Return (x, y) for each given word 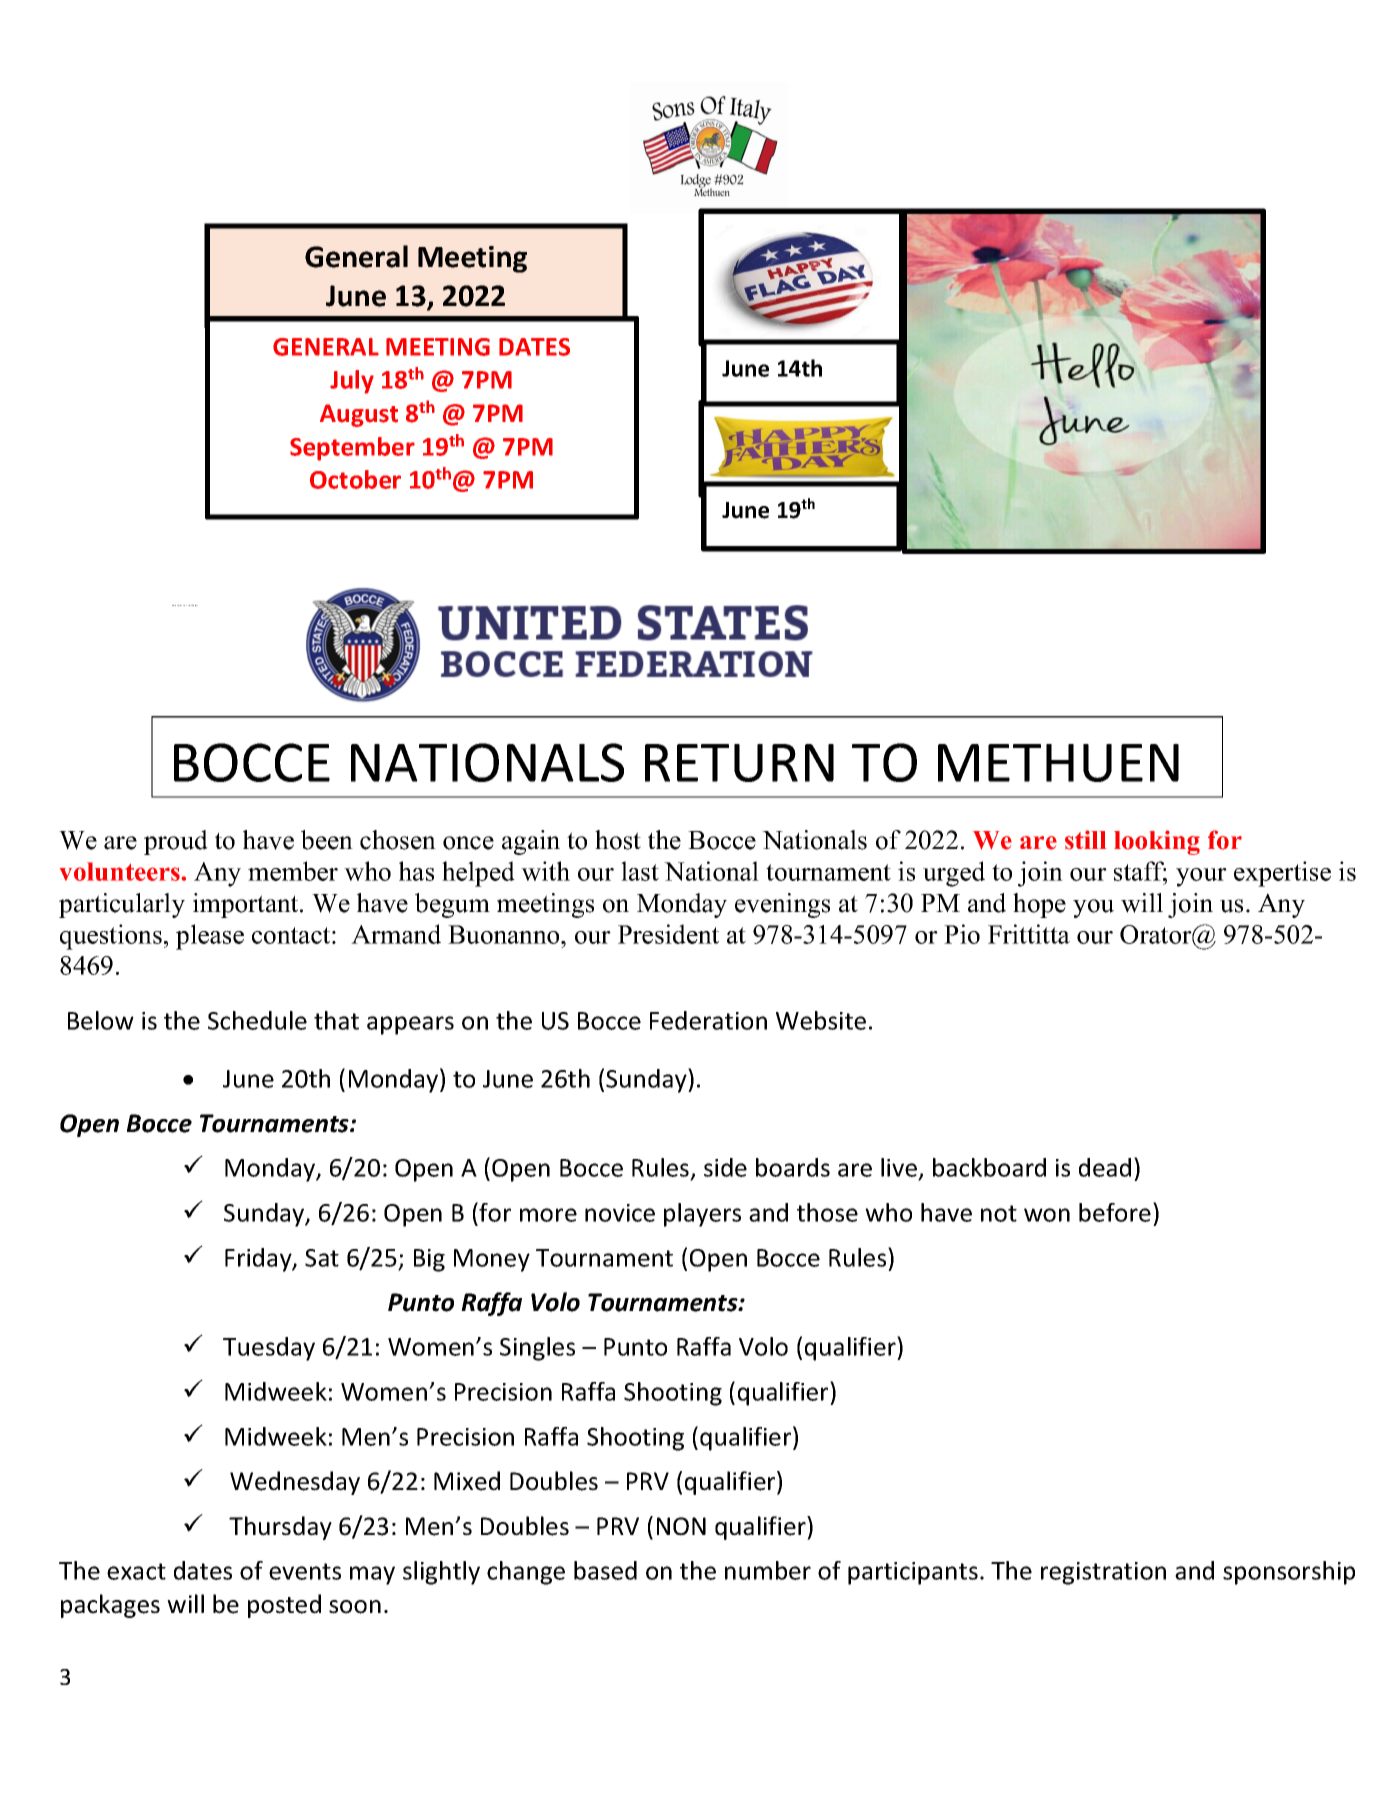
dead (1105, 1167)
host (618, 840)
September (352, 449)
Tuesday (269, 1349)
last (640, 871)
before (1115, 1212)
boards (793, 1167)
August (359, 415)
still (1085, 840)
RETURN (739, 763)
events (305, 1571)
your (1201, 877)
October (355, 479)
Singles (537, 1349)
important (247, 905)
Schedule (257, 1020)
